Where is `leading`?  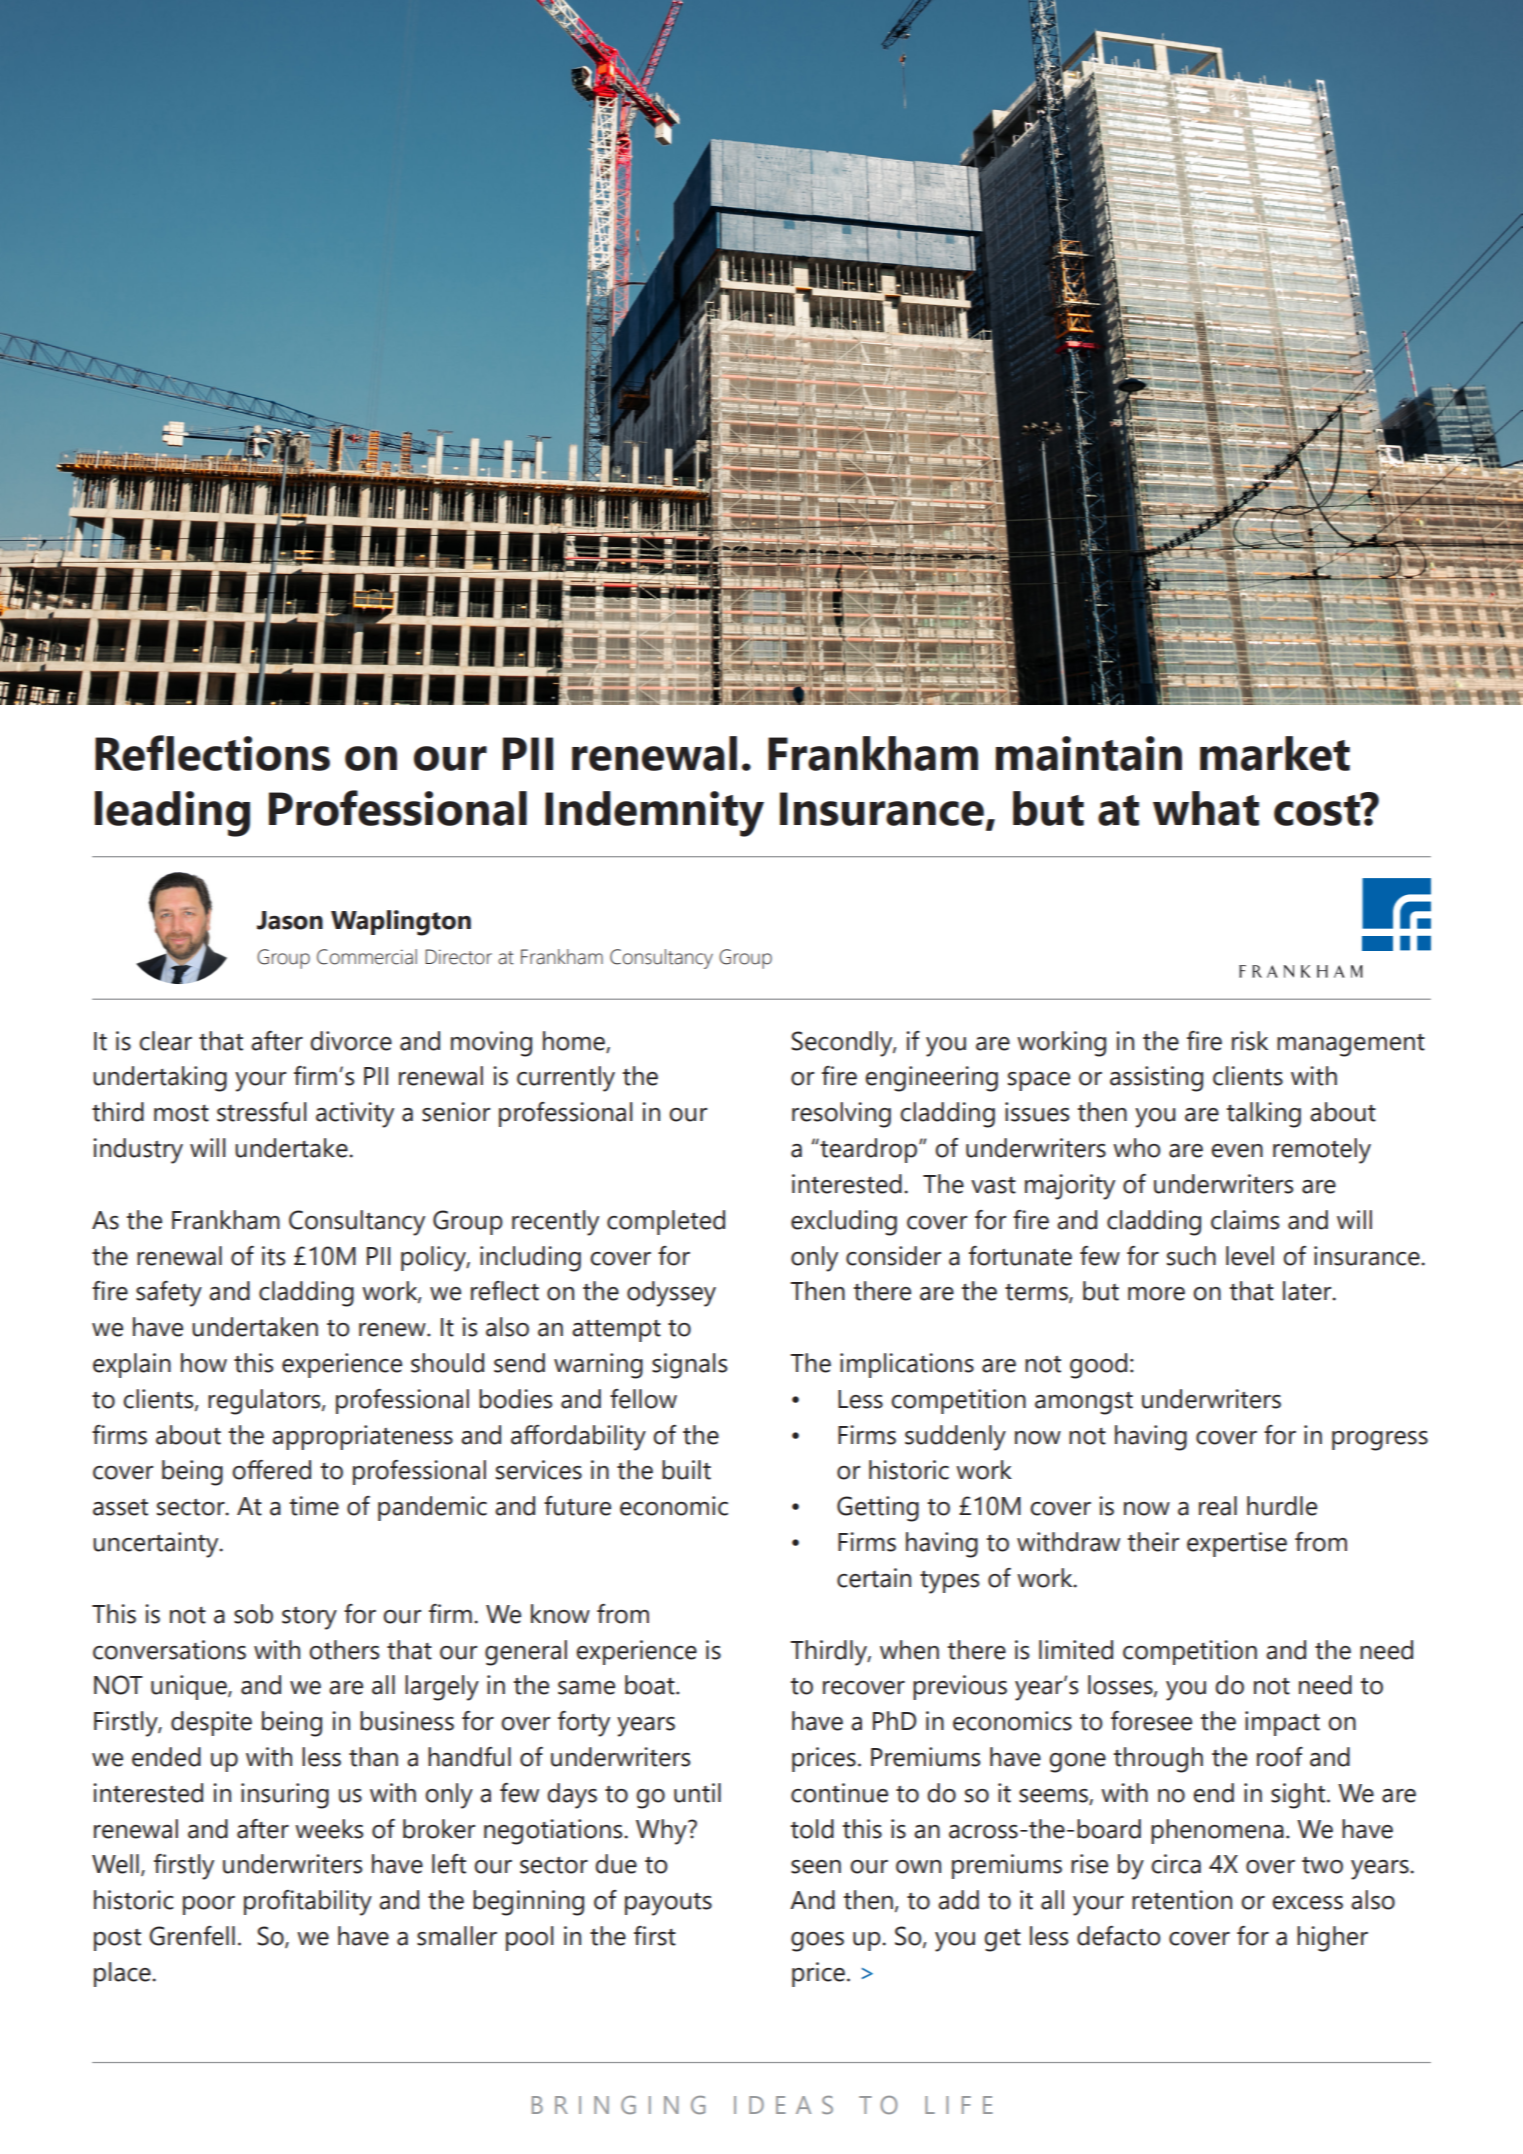 leading is located at coordinates (172, 814).
